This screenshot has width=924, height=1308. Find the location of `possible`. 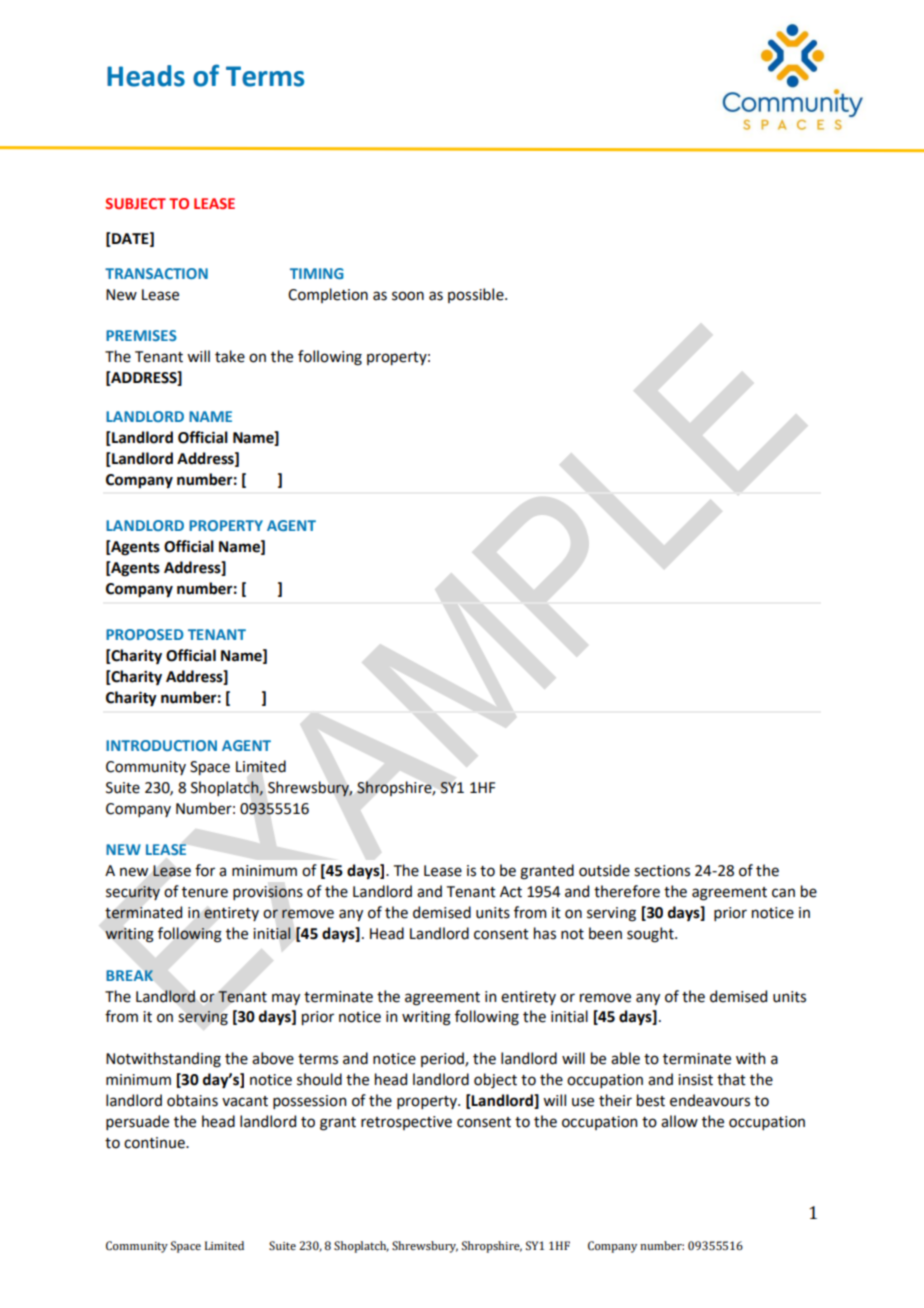

possible is located at coordinates (477, 295).
